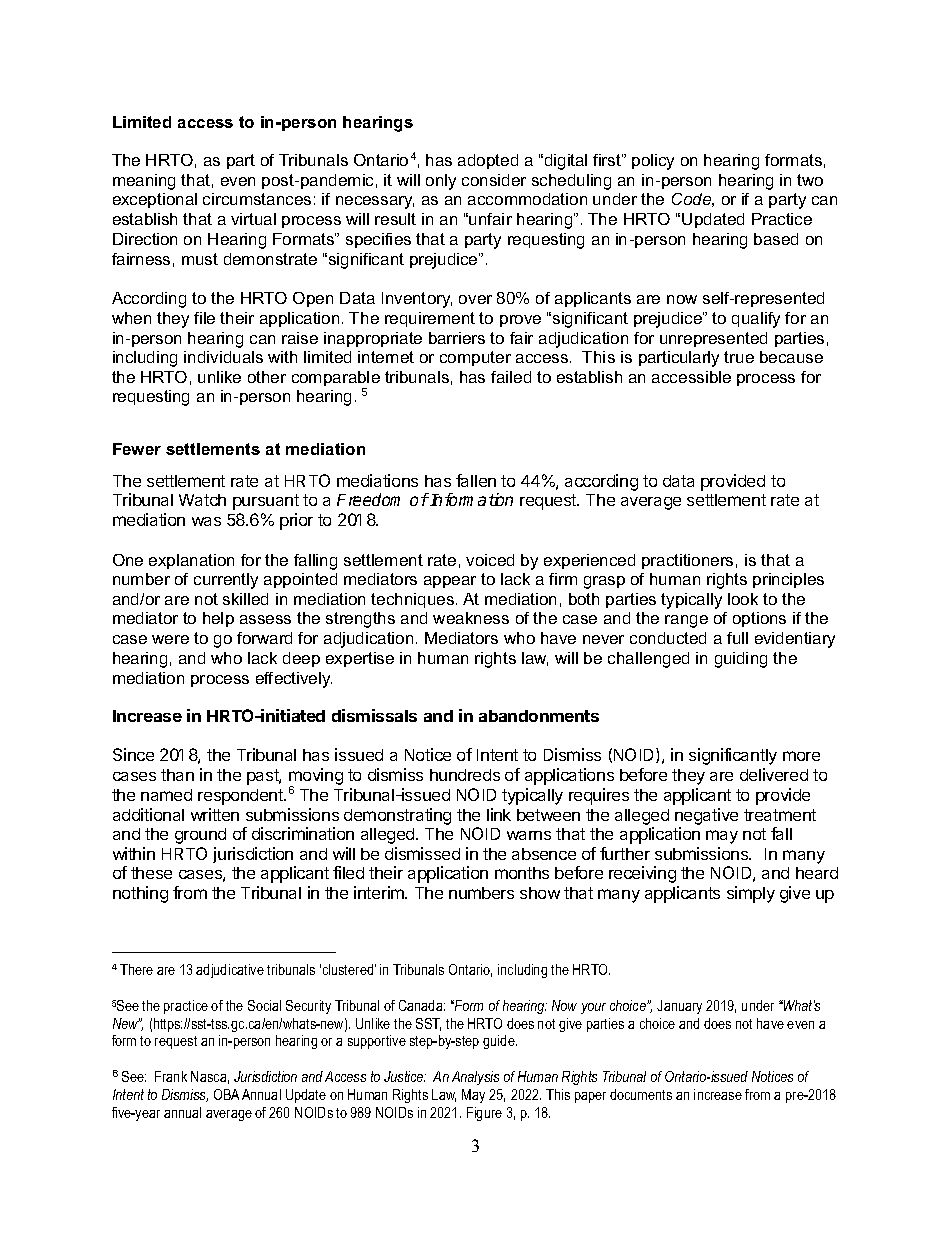 The image size is (952, 1233). I want to click on OBA, so click(226, 1094).
